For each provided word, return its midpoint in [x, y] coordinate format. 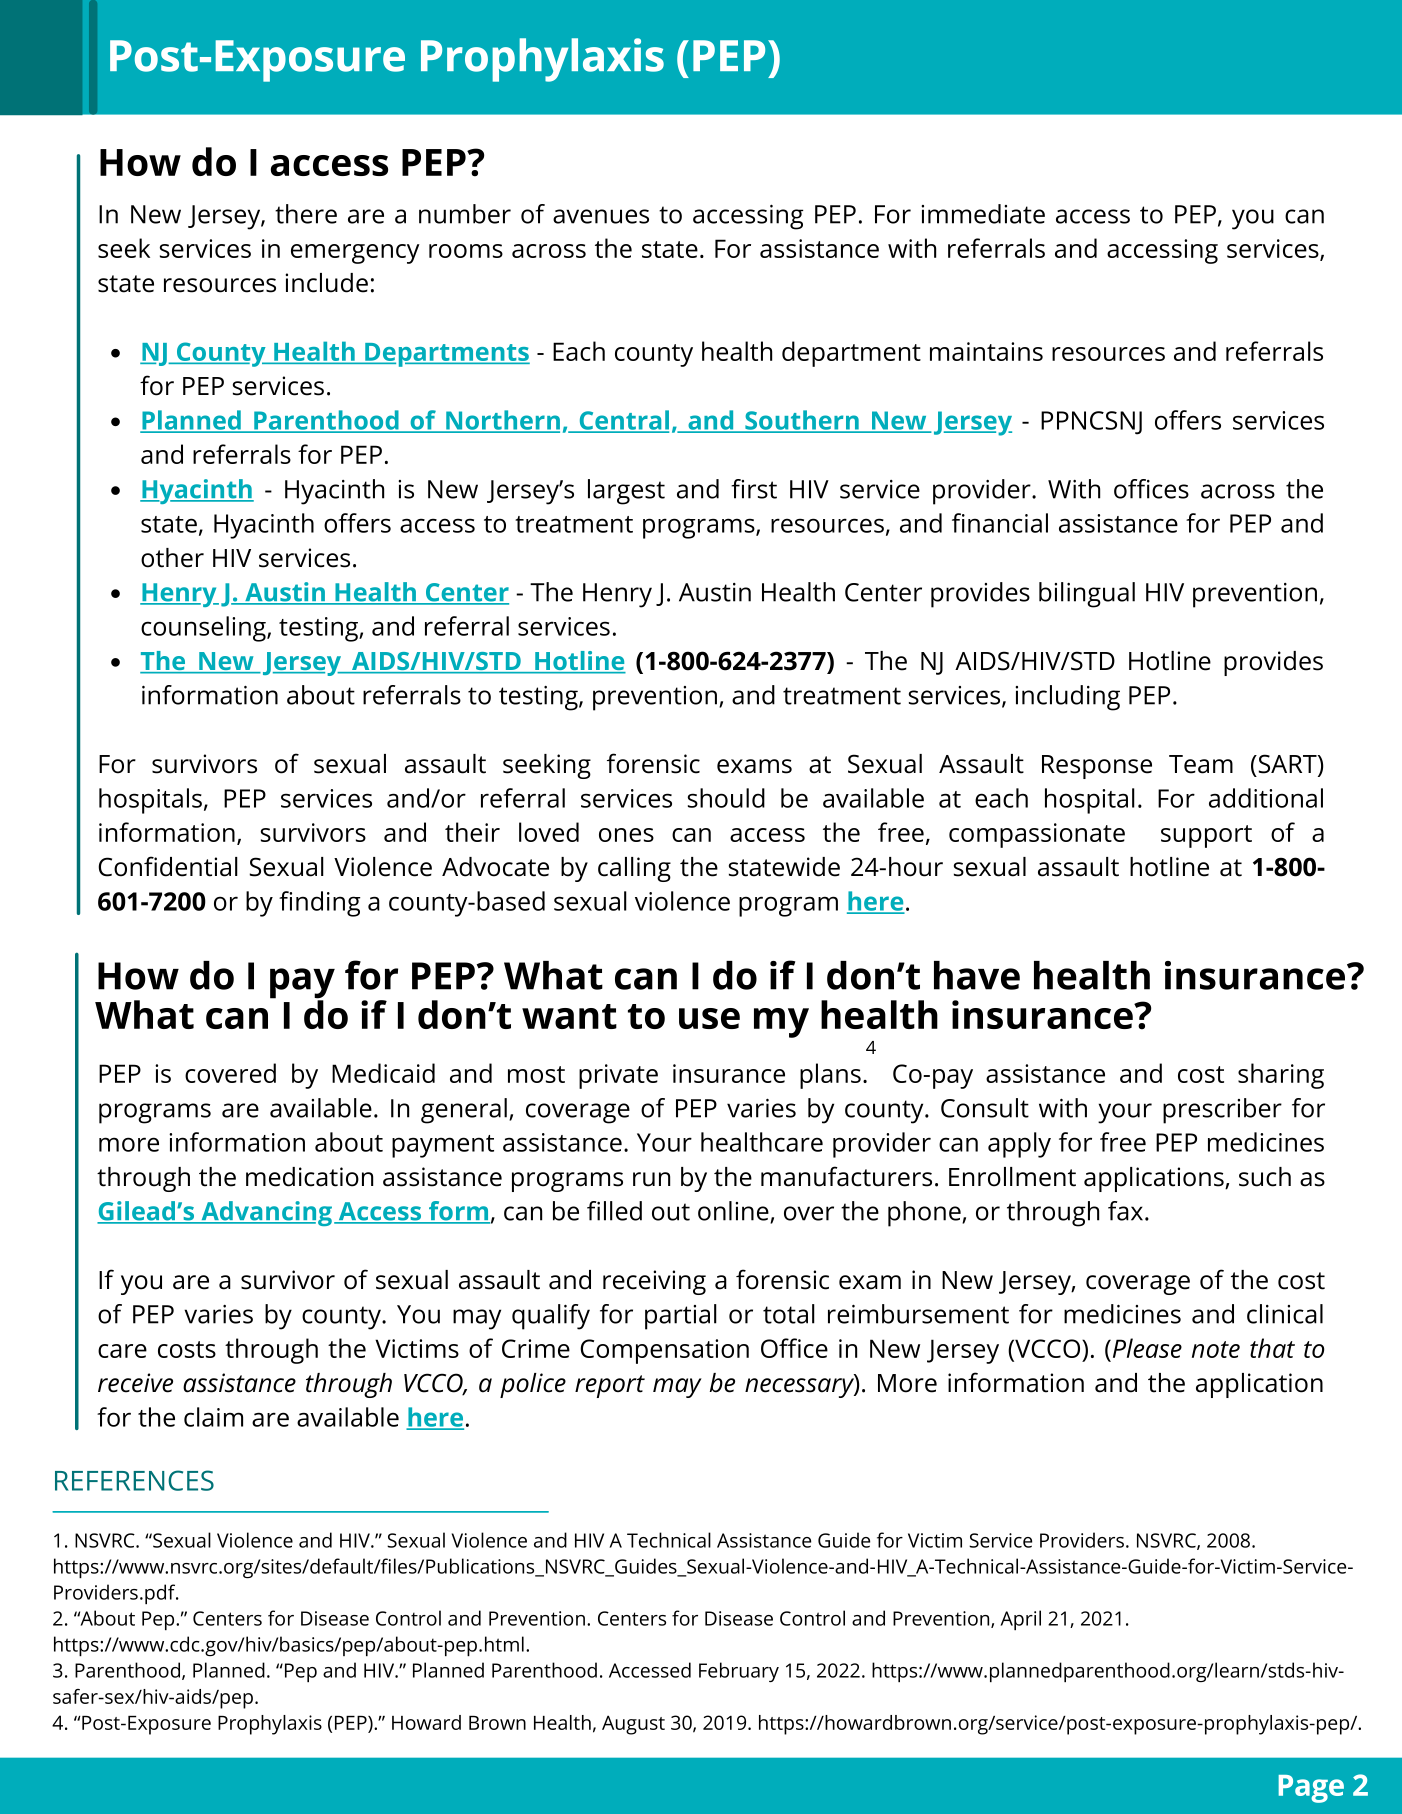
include [326, 283]
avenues [601, 216]
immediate [983, 214]
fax [1127, 1211]
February [739, 1672]
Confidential [168, 866]
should [726, 798]
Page [1311, 1789]
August [633, 1725]
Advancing [267, 1213]
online [734, 1212]
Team [1201, 764]
